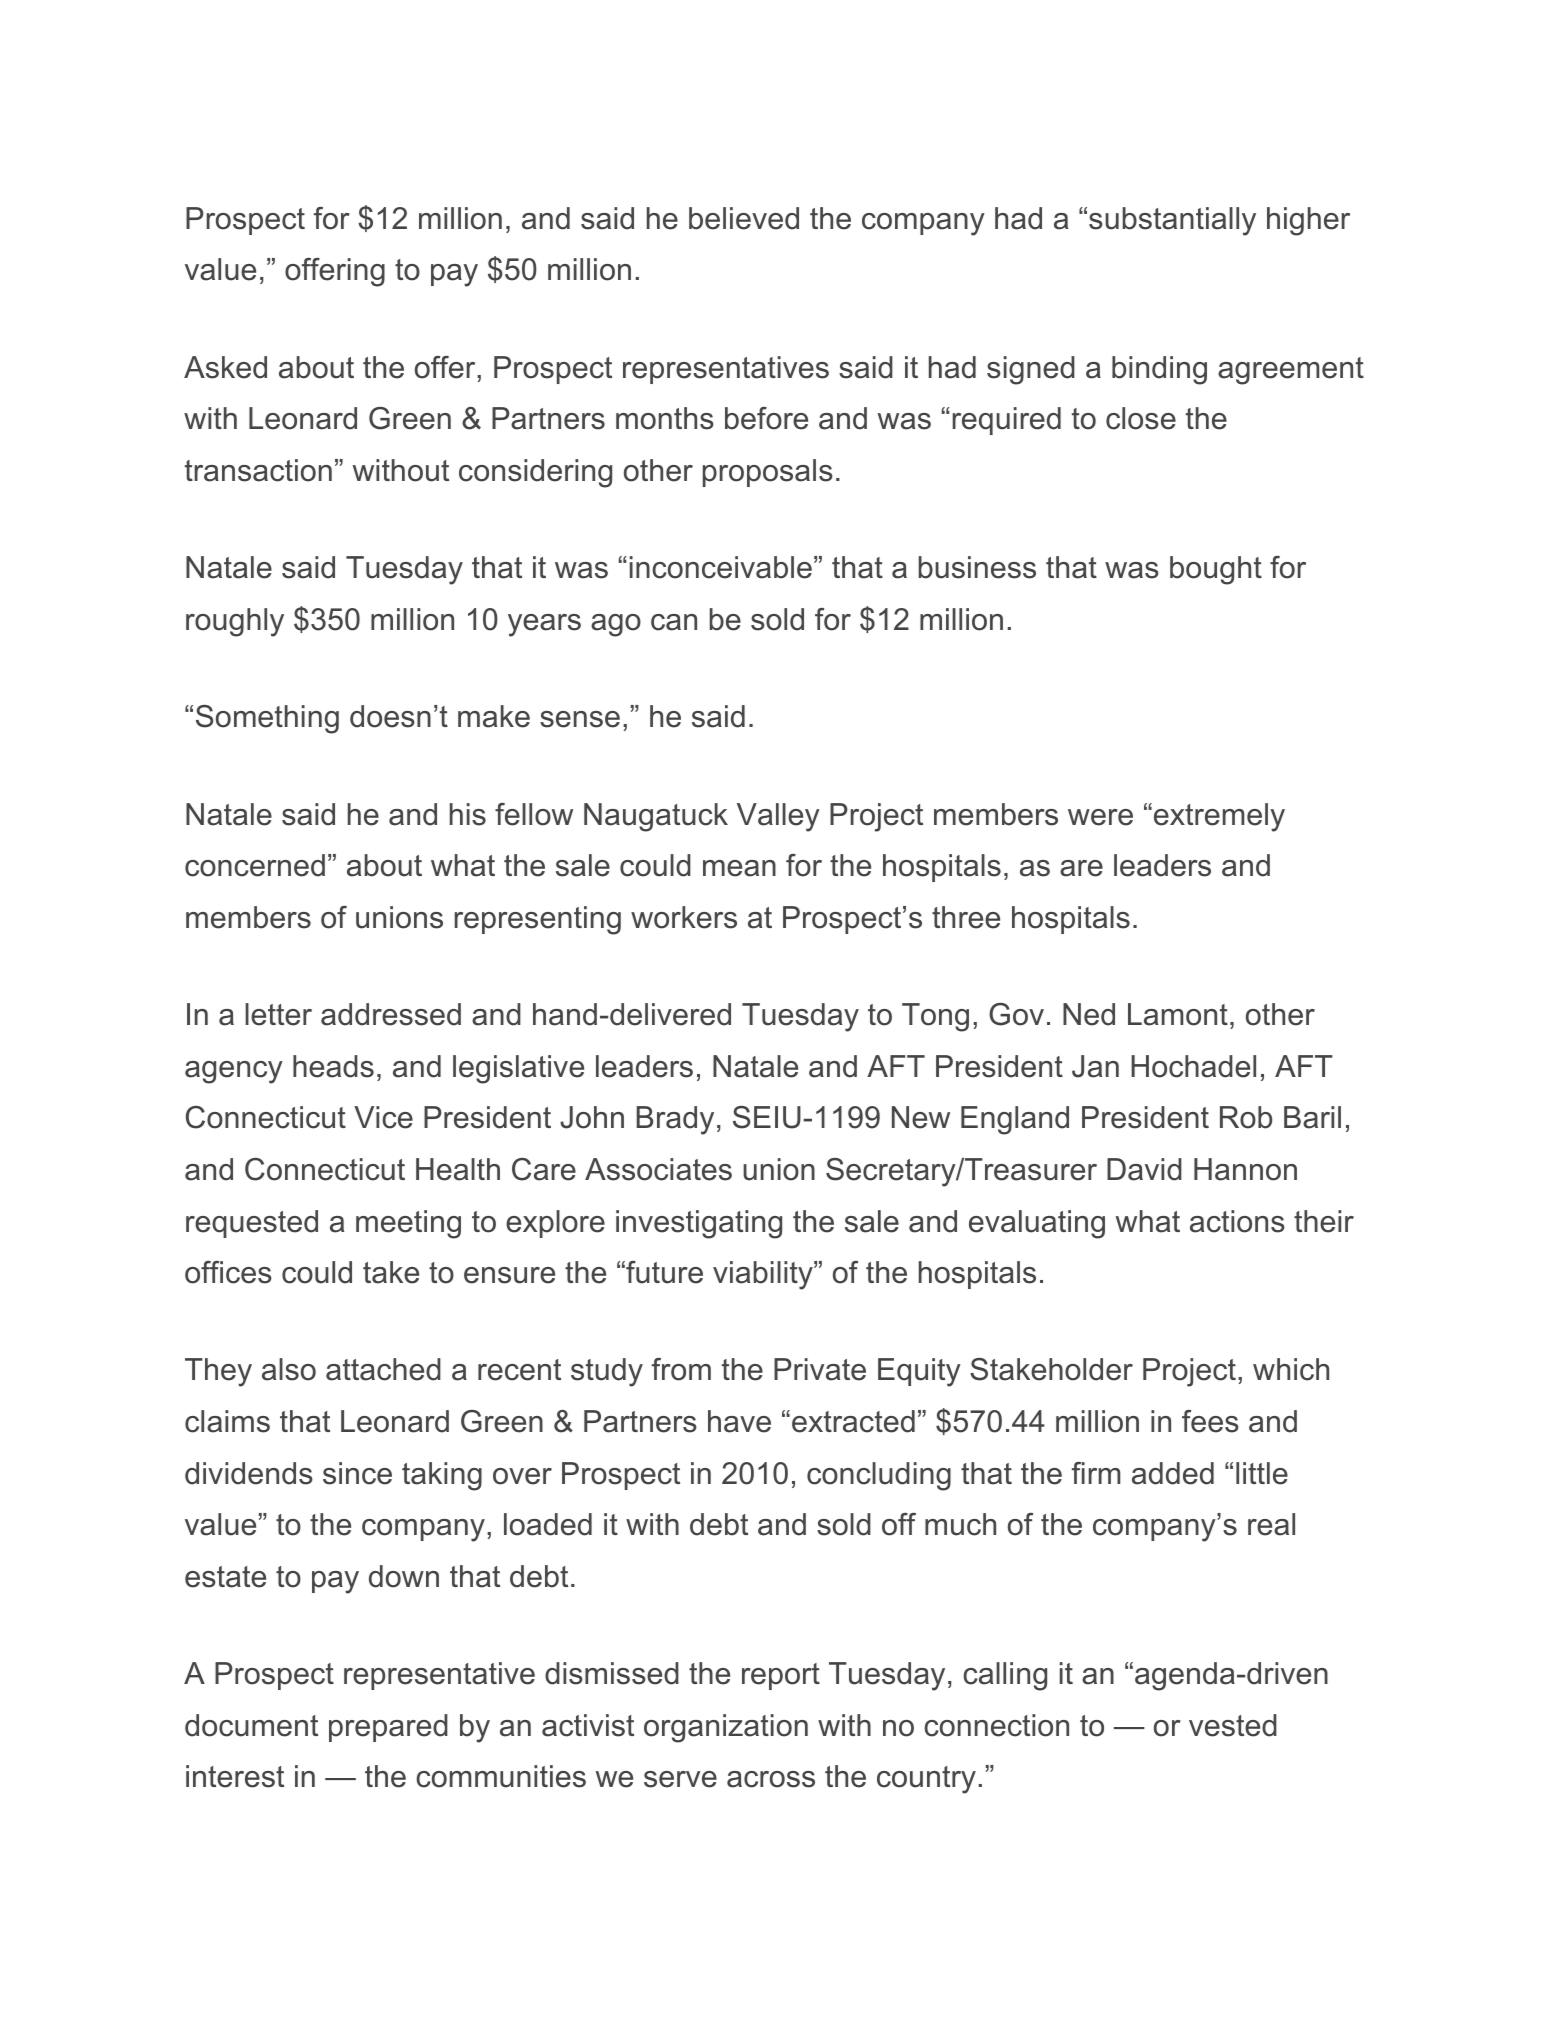 The width and height of the screenshot is (1559, 2017). I want to click on workers, so click(684, 917).
